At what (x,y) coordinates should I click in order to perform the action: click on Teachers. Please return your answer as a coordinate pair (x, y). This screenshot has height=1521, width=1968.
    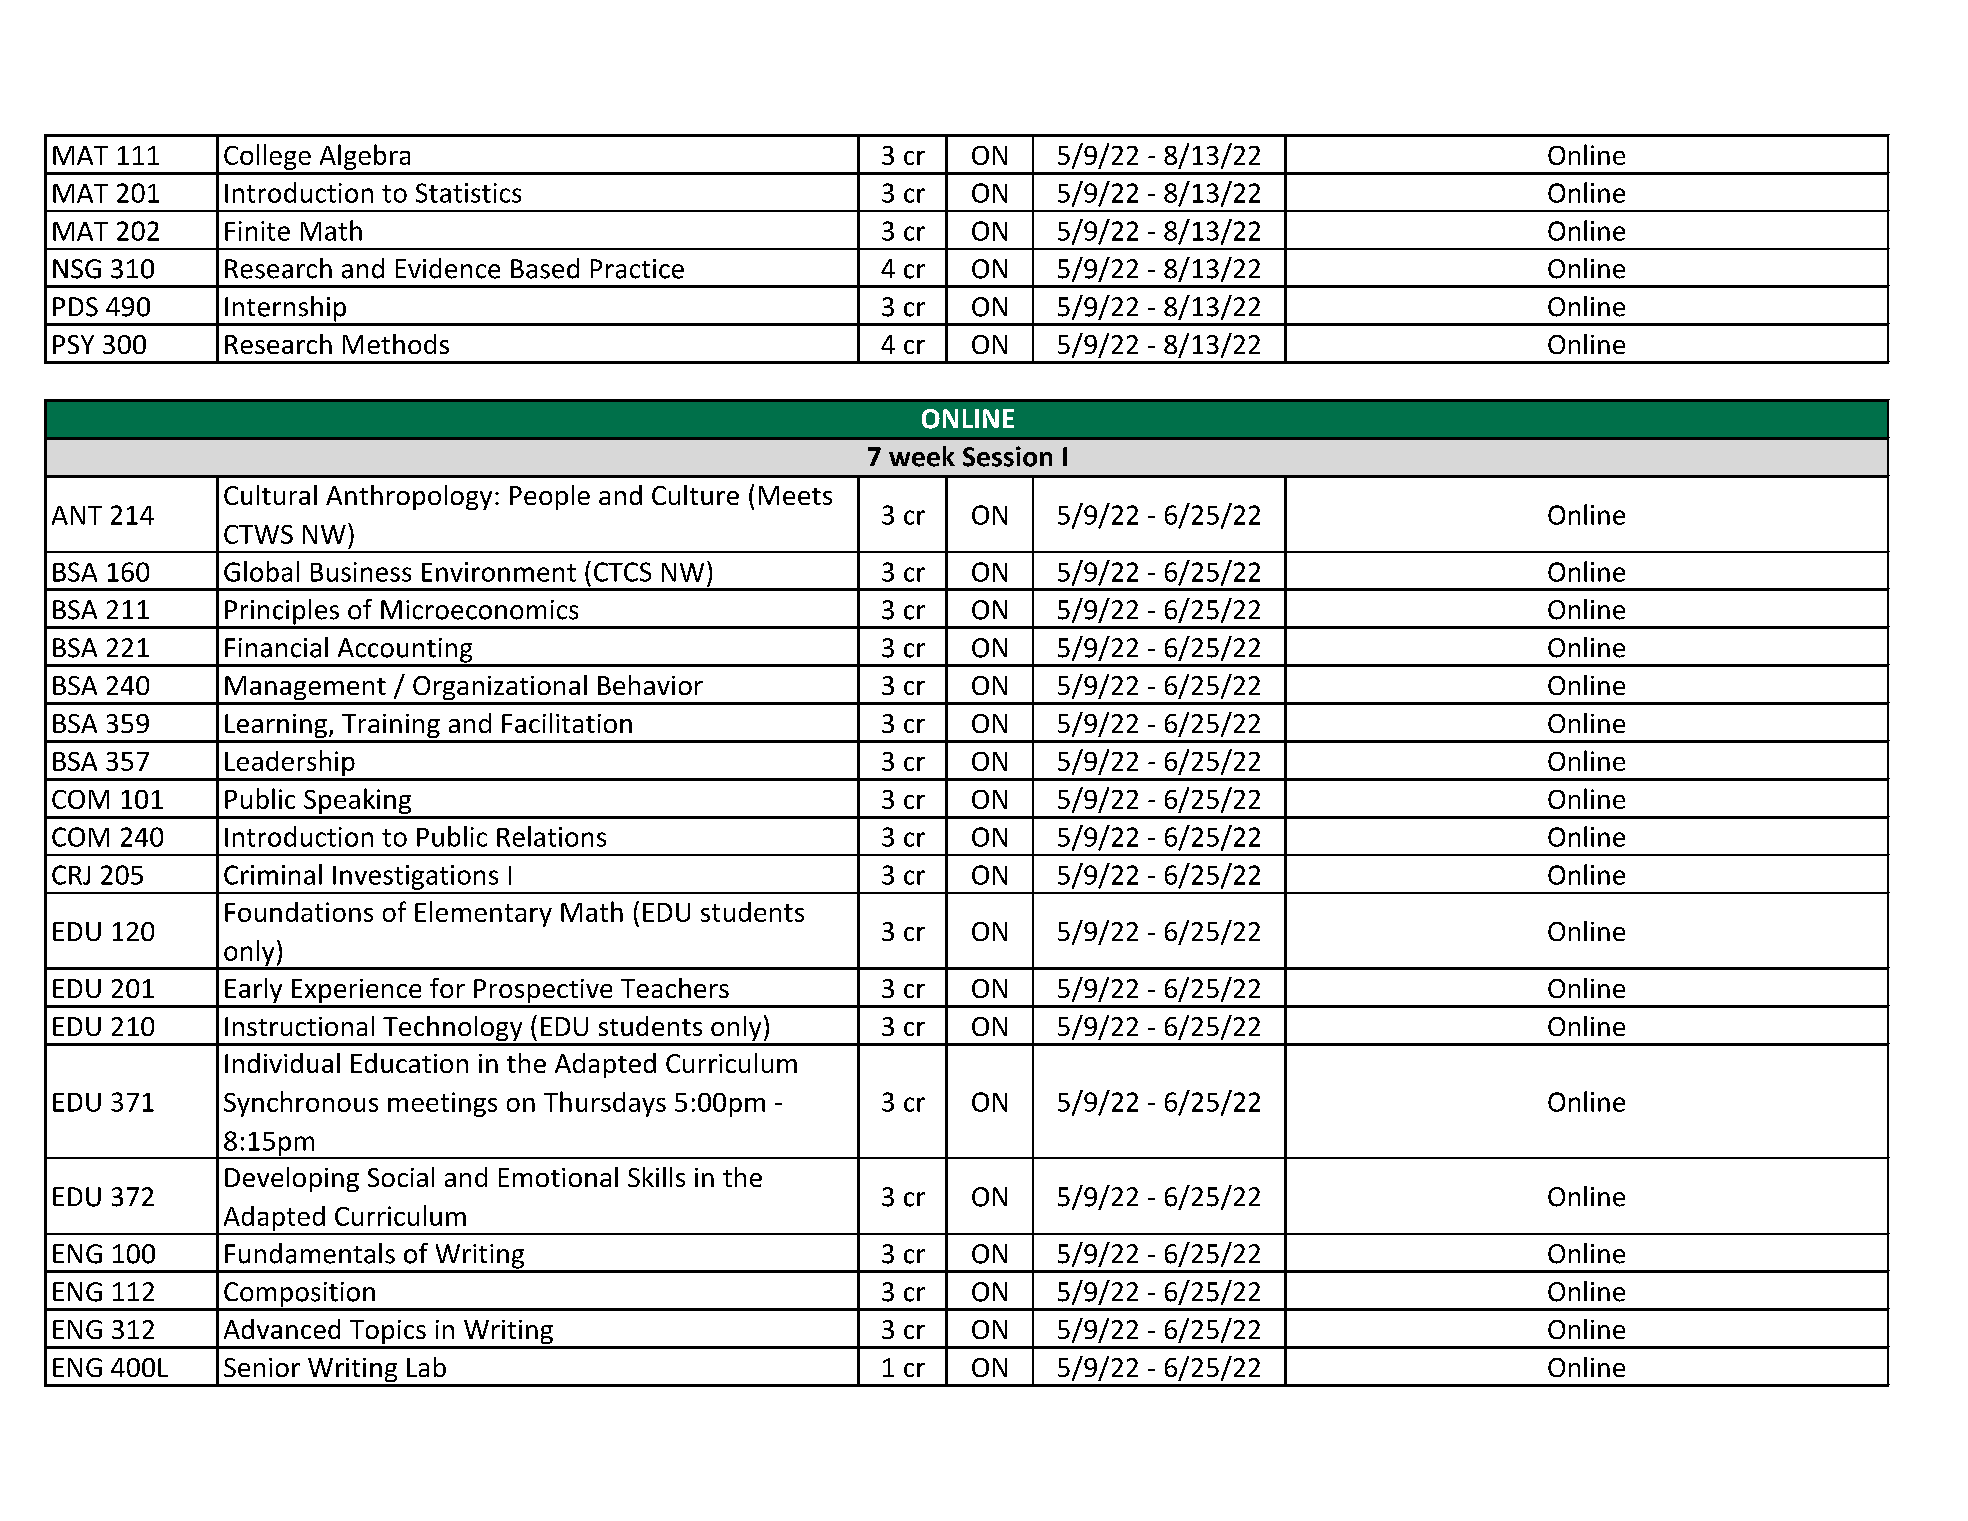
    Looking at the image, I should click on (675, 988).
